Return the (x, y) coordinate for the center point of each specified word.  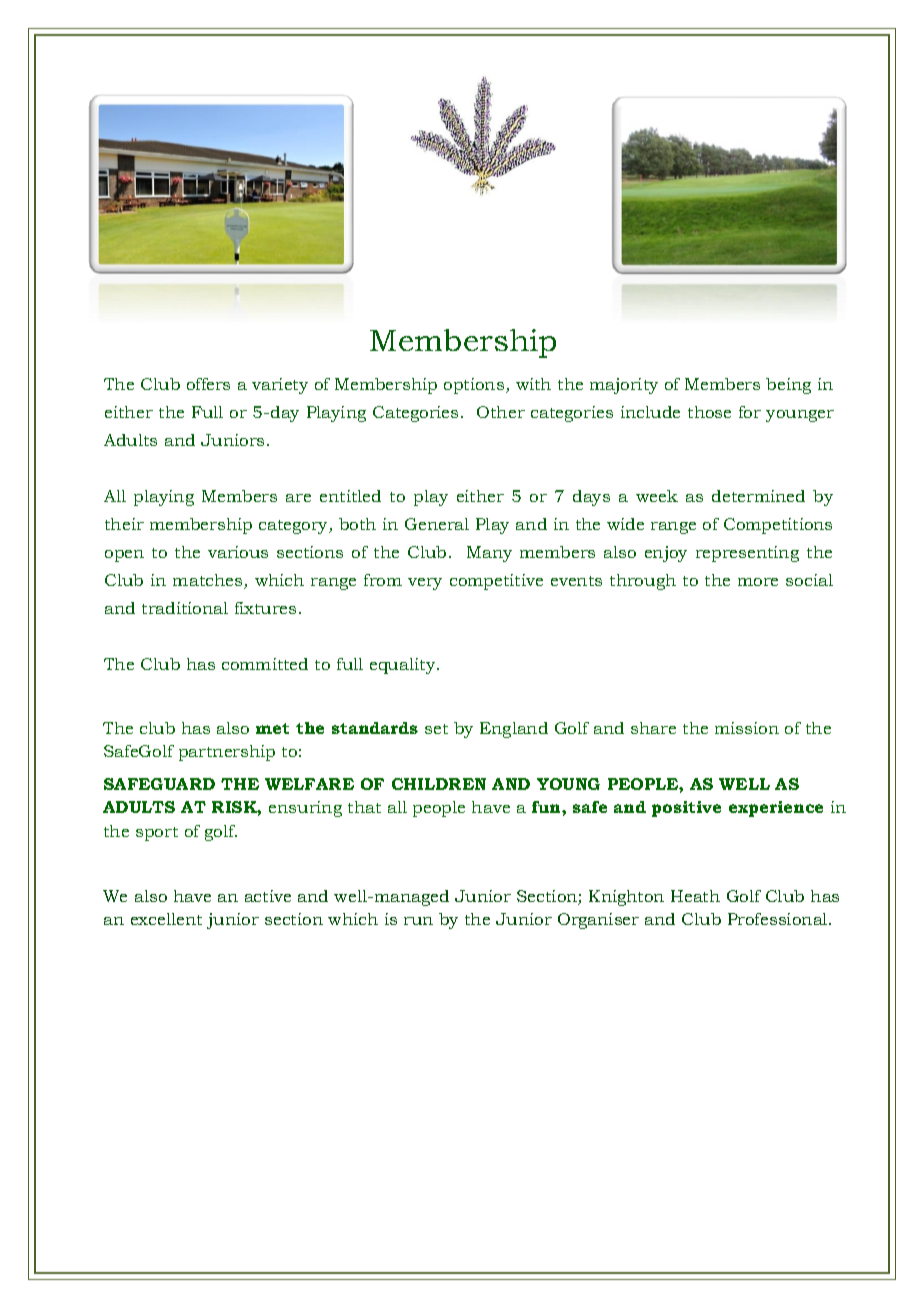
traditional (185, 608)
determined (758, 496)
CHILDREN (439, 784)
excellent (166, 919)
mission (747, 728)
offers (208, 384)
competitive (496, 582)
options (475, 386)
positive (686, 809)
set (436, 729)
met (272, 728)
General (437, 524)
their (124, 524)
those (709, 412)
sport (157, 834)
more (758, 582)
